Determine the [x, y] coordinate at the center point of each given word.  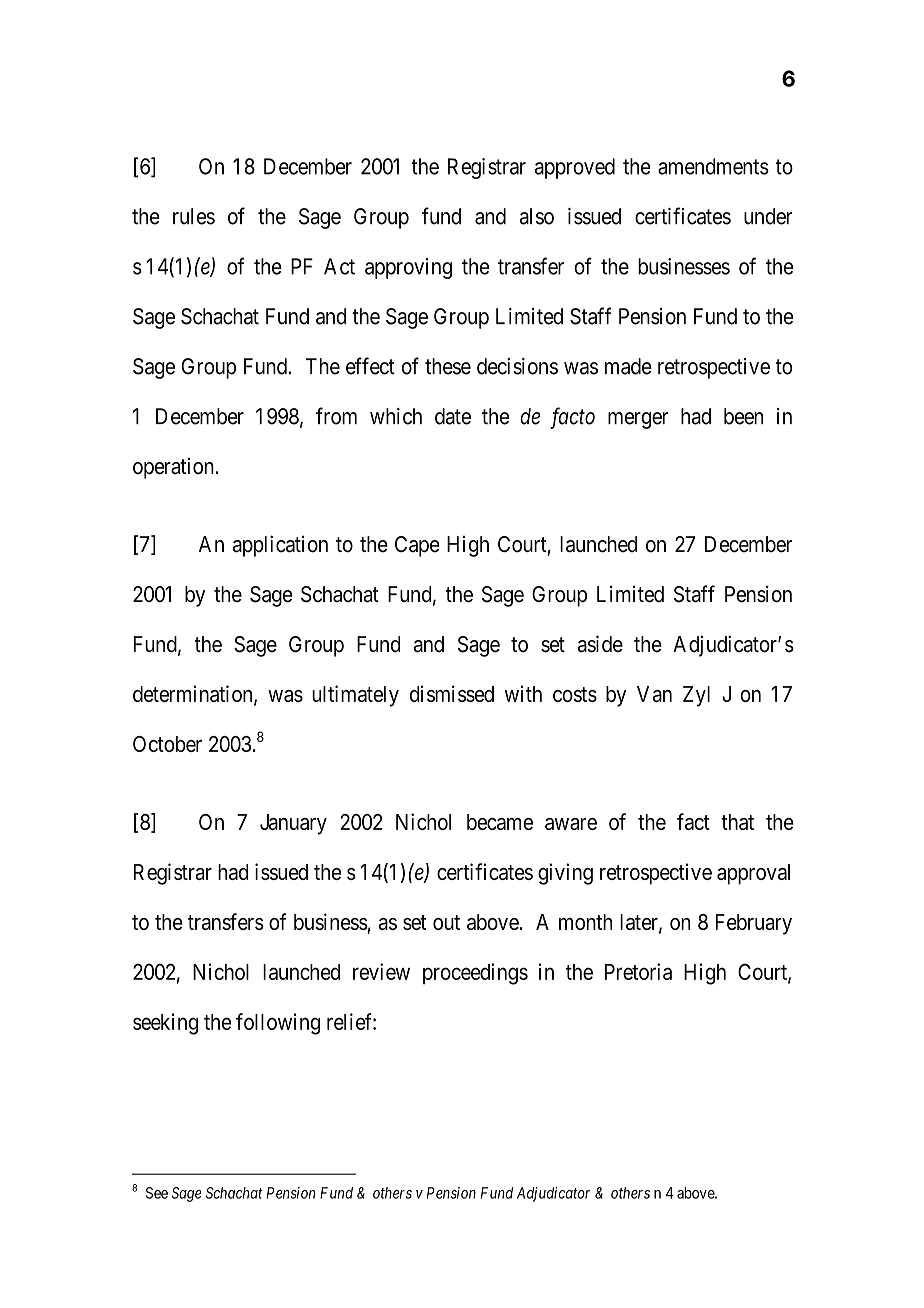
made [628, 366]
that [737, 822]
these [448, 366]
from [336, 416]
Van [654, 694]
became [500, 822]
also [537, 216]
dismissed [452, 693]
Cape [417, 546]
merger [638, 420]
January [293, 824]
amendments [713, 166]
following [278, 1024]
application [280, 546]
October [167, 744]
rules [194, 216]
